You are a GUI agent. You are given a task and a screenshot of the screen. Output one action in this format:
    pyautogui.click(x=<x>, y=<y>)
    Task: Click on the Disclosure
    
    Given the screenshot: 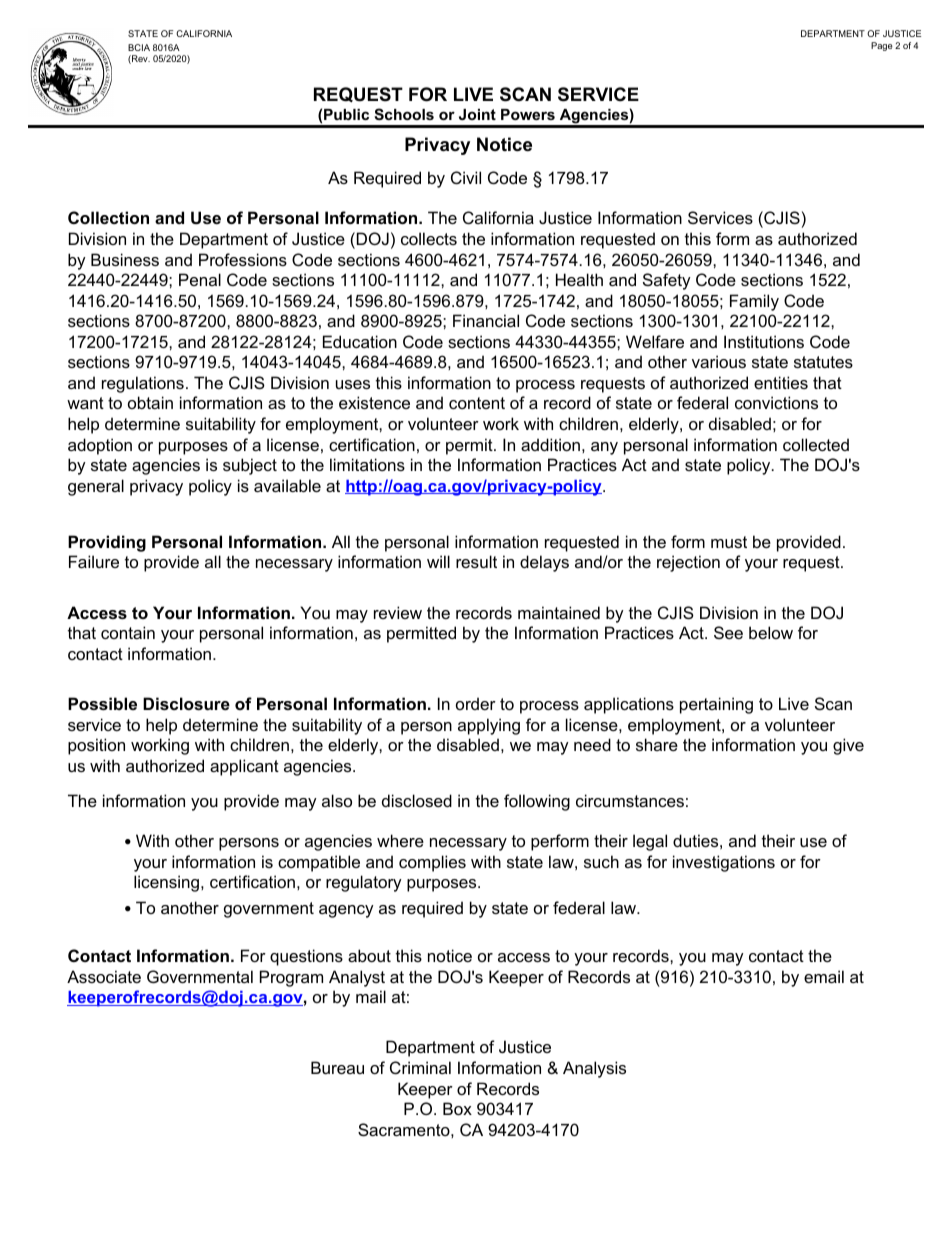 What is the action you would take?
    pyautogui.click(x=186, y=703)
